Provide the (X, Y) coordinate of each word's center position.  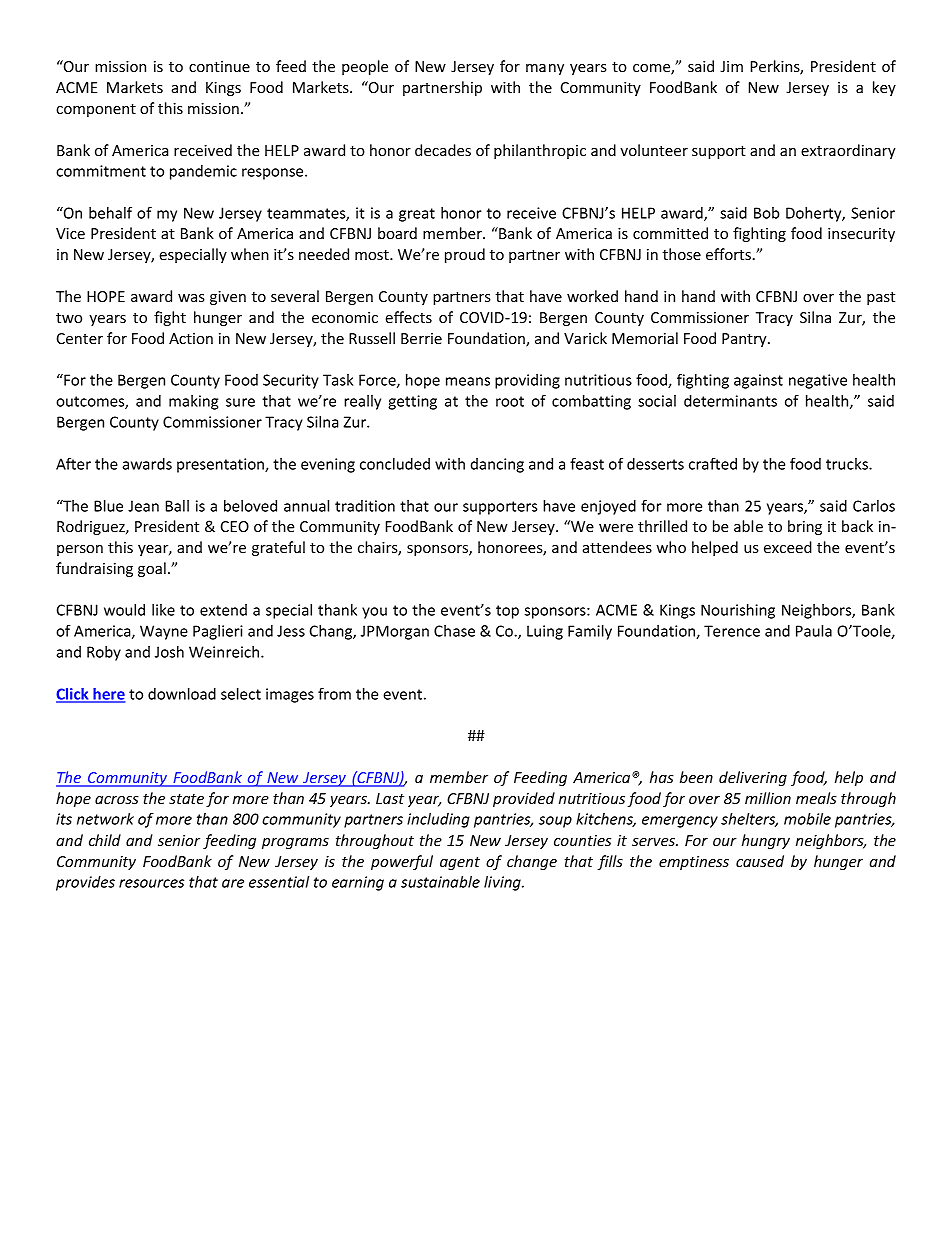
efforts (728, 254)
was (191, 298)
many (545, 69)
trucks (848, 464)
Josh (169, 652)
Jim (731, 66)
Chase (454, 631)
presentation (221, 465)
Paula (814, 631)
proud (465, 255)
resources (151, 883)
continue (219, 66)
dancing (497, 465)
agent (460, 863)
